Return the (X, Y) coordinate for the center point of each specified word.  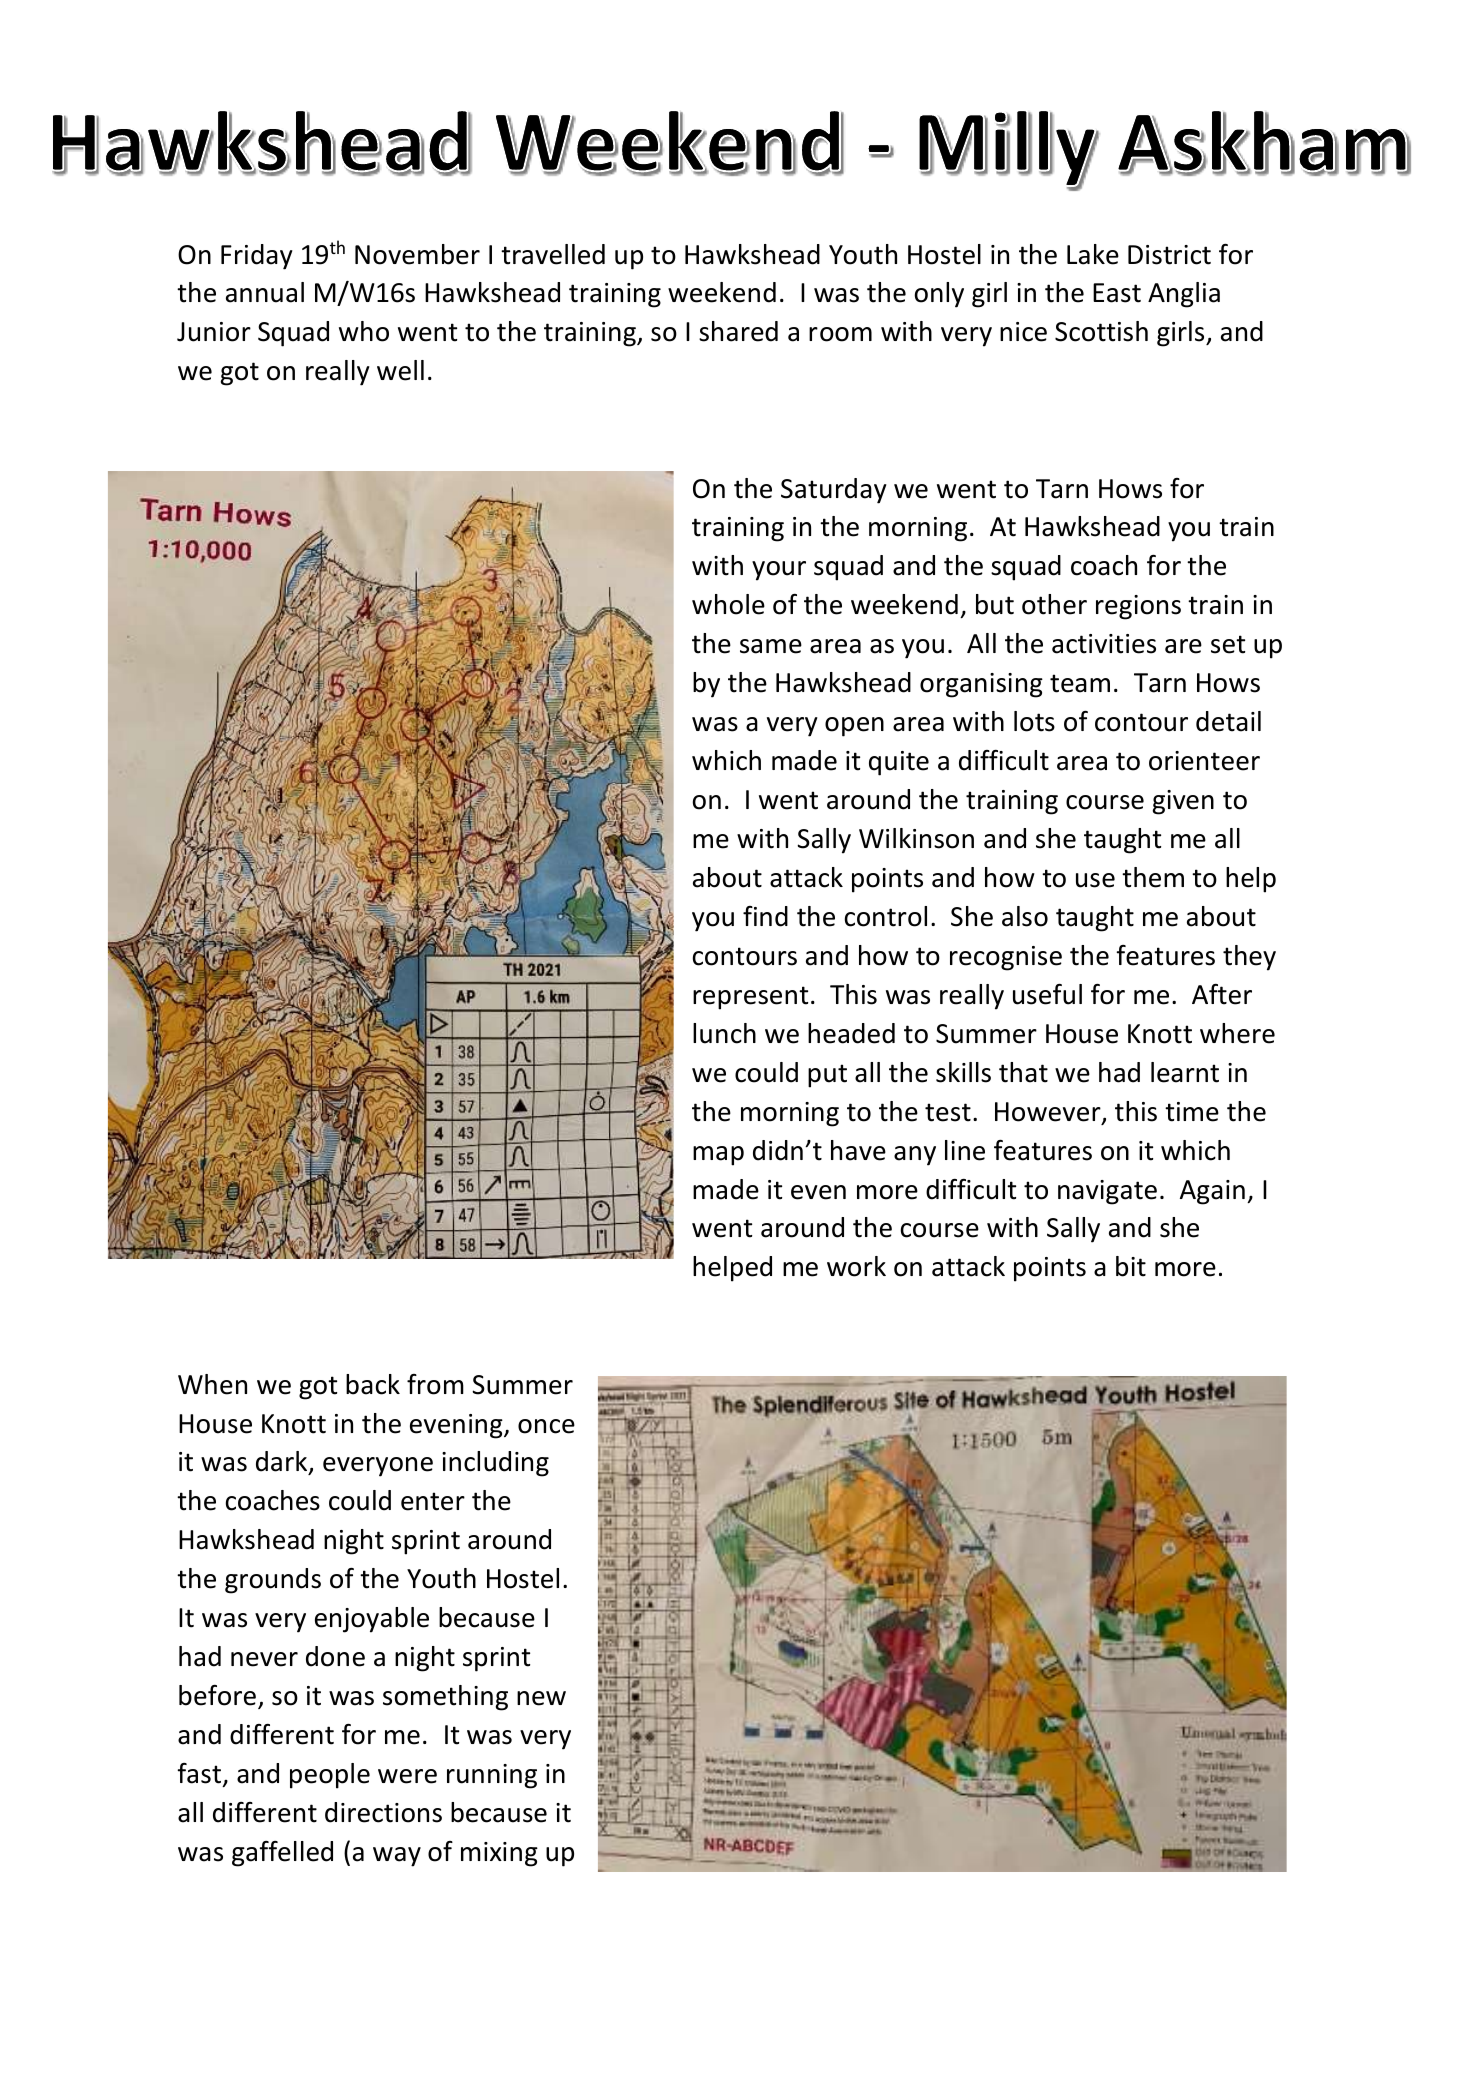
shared (738, 331)
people (330, 1776)
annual (265, 292)
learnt (1185, 1072)
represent (750, 998)
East (1117, 293)
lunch (724, 1033)
